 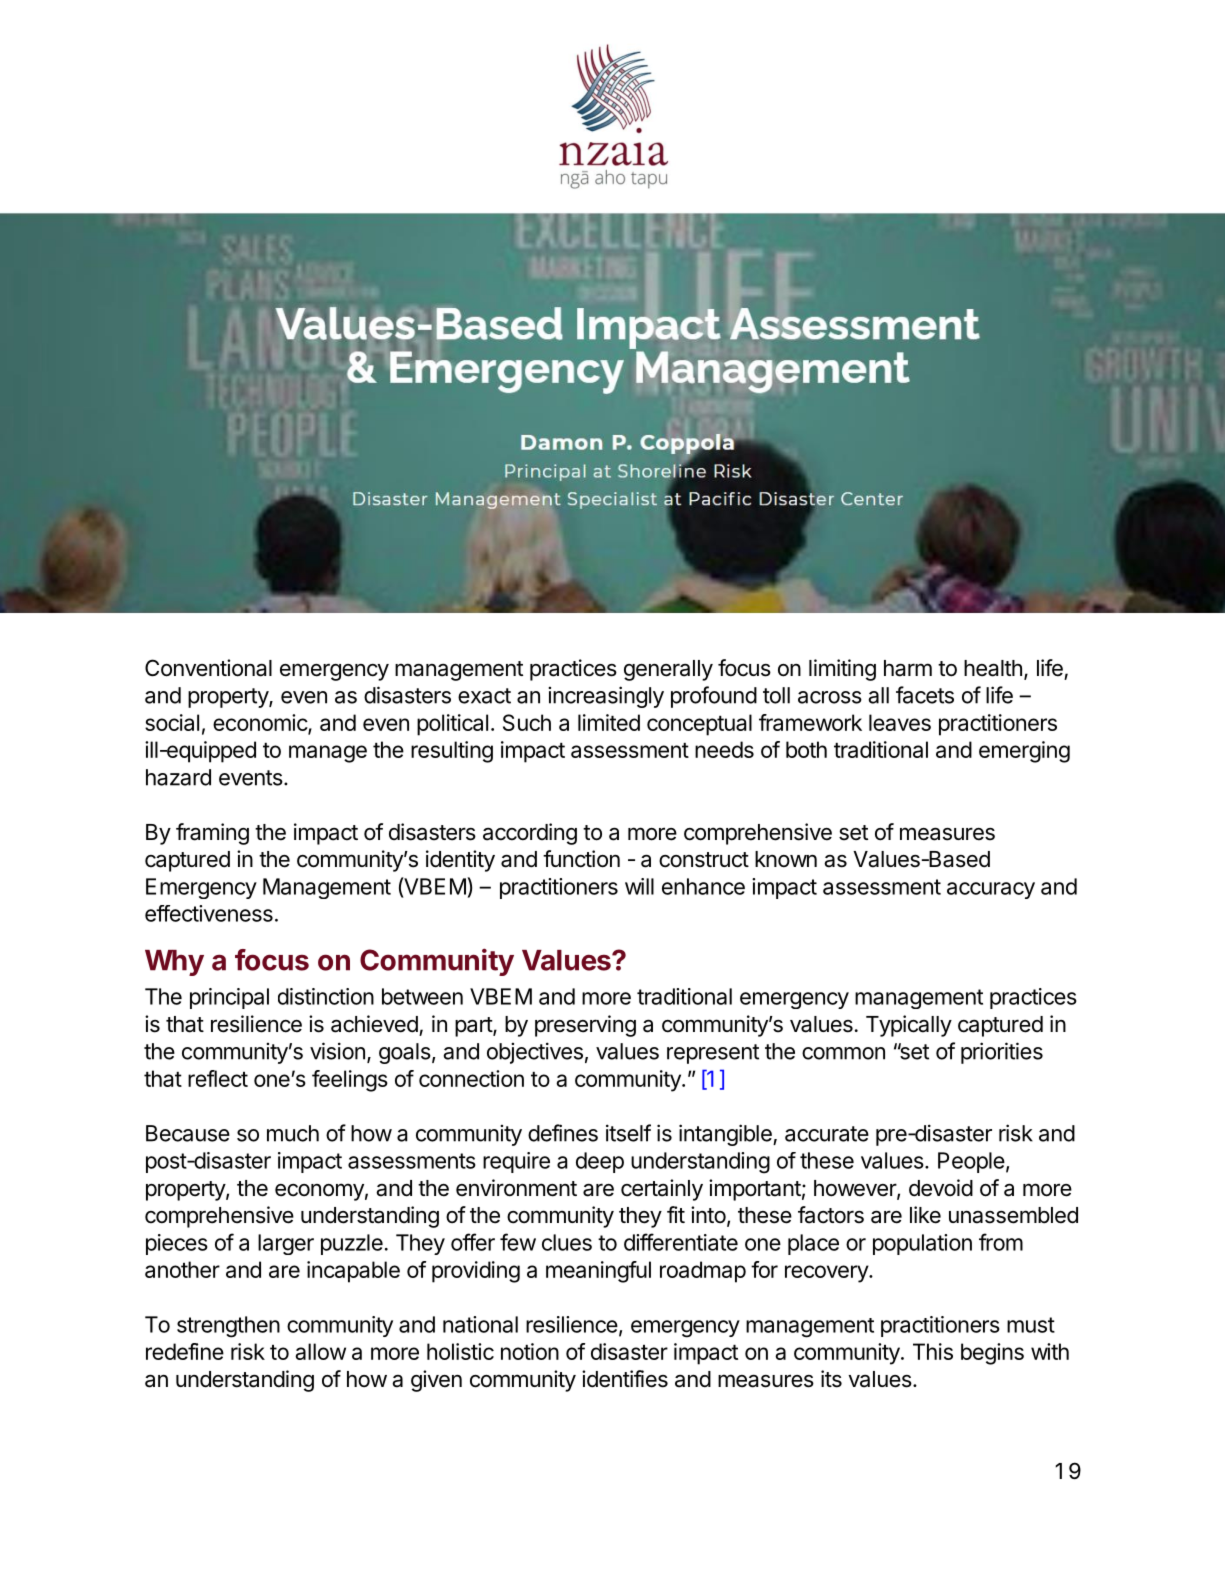 I want to click on facets, so click(x=925, y=695).
